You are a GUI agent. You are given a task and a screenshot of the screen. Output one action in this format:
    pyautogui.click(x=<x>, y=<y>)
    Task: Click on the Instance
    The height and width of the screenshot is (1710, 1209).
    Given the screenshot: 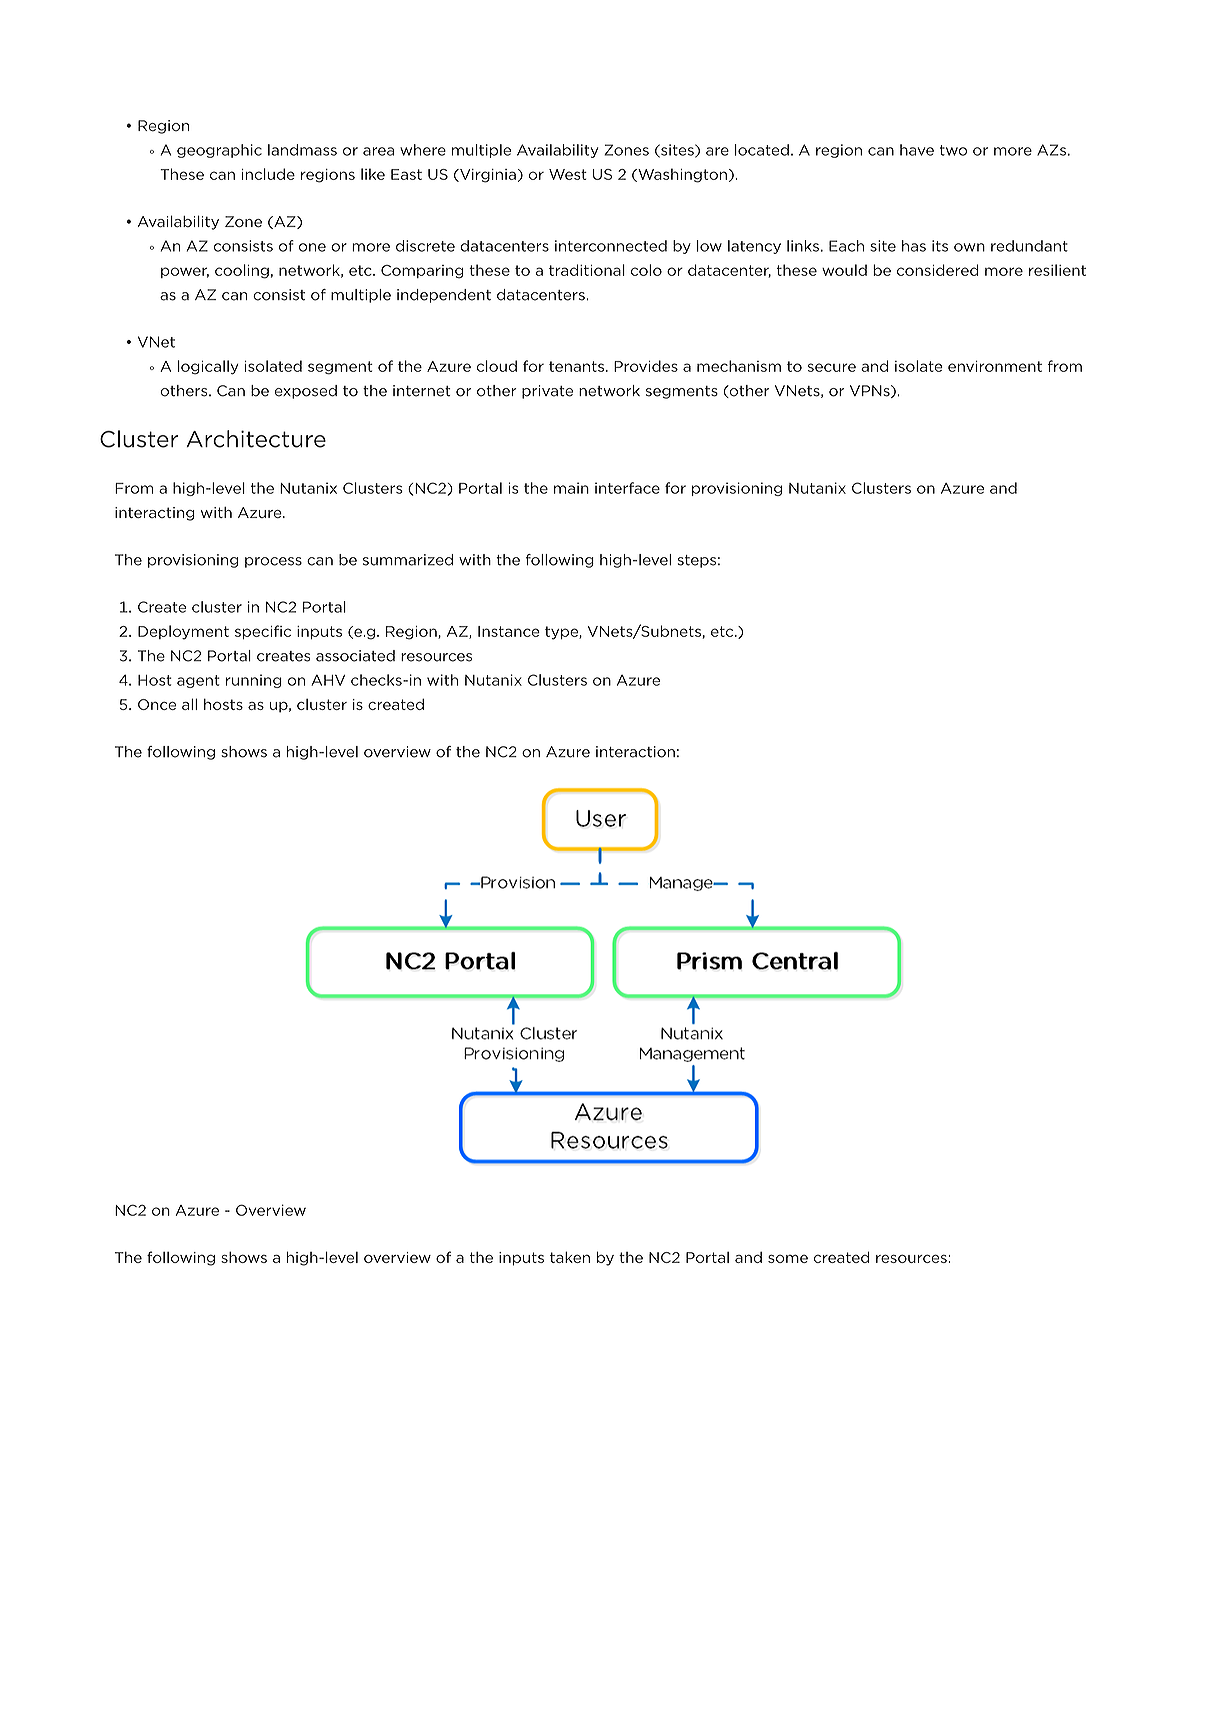 What is the action you would take?
    pyautogui.click(x=509, y=631)
